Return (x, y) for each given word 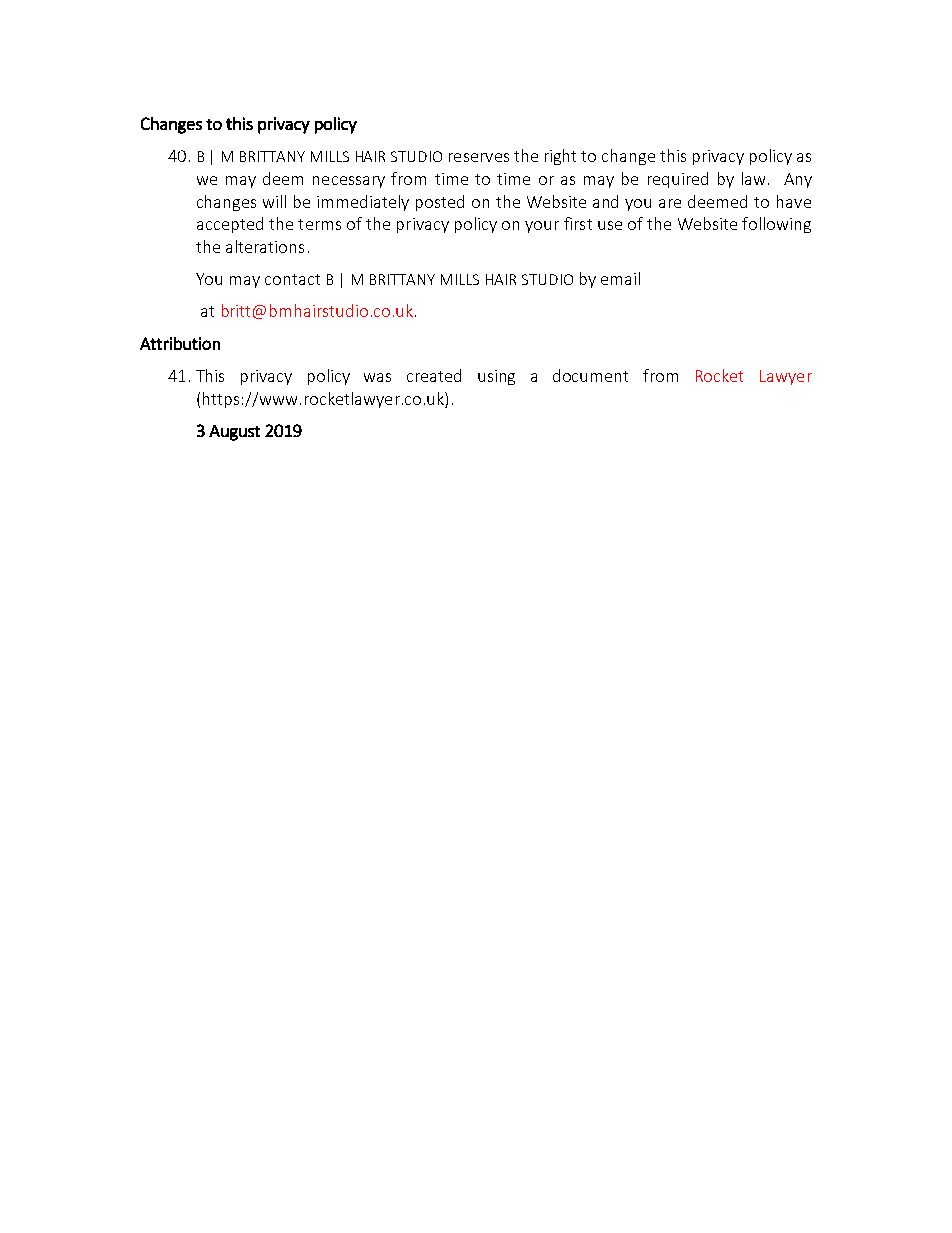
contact (292, 279)
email (620, 278)
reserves (479, 157)
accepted (230, 225)
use (610, 225)
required (678, 180)
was (377, 377)
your (542, 227)
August (234, 433)
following (776, 225)
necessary (349, 182)
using (496, 377)
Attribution (180, 343)
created (434, 375)
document (590, 375)
